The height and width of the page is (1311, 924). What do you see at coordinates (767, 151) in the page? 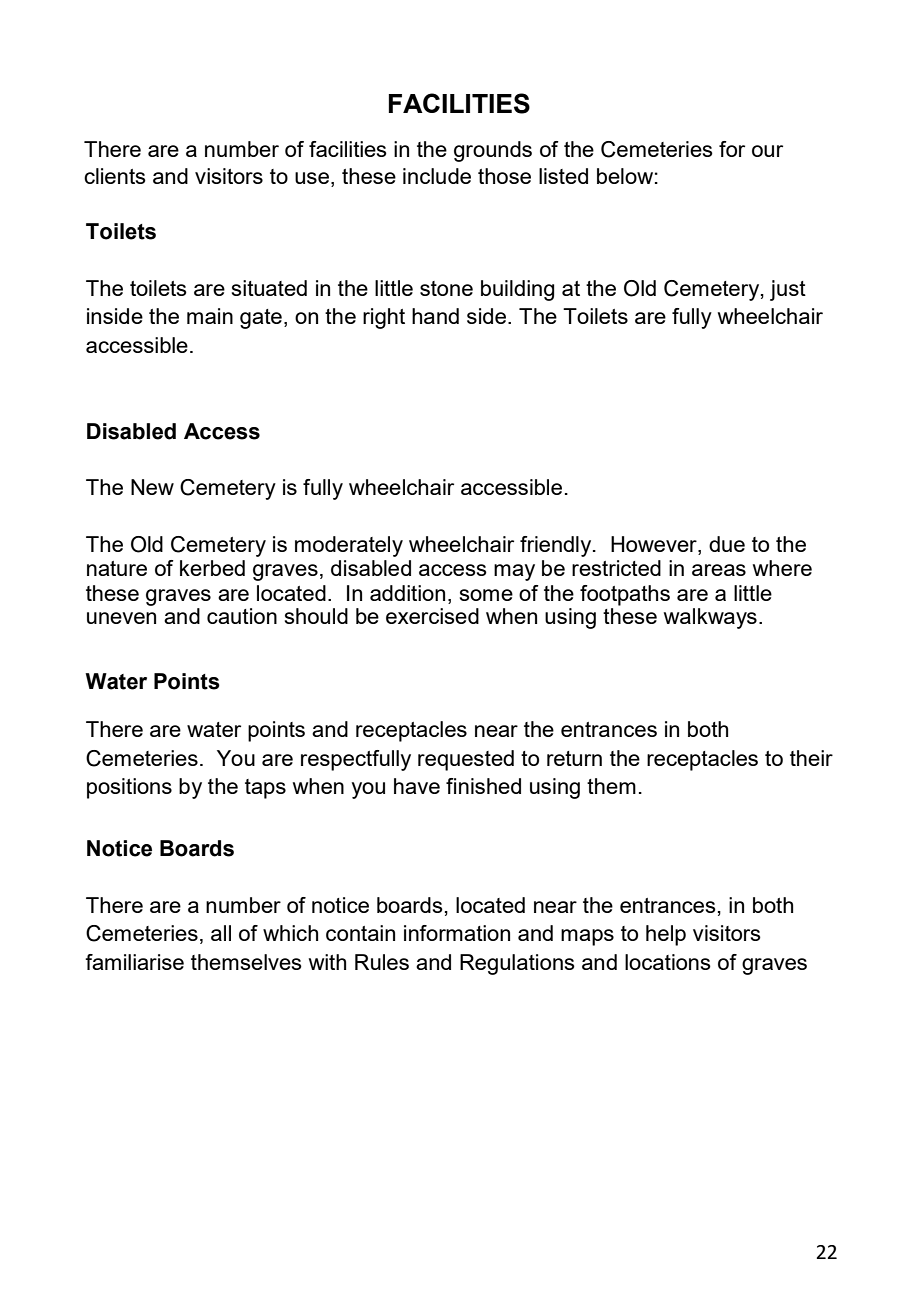
I see `our` at bounding box center [767, 151].
